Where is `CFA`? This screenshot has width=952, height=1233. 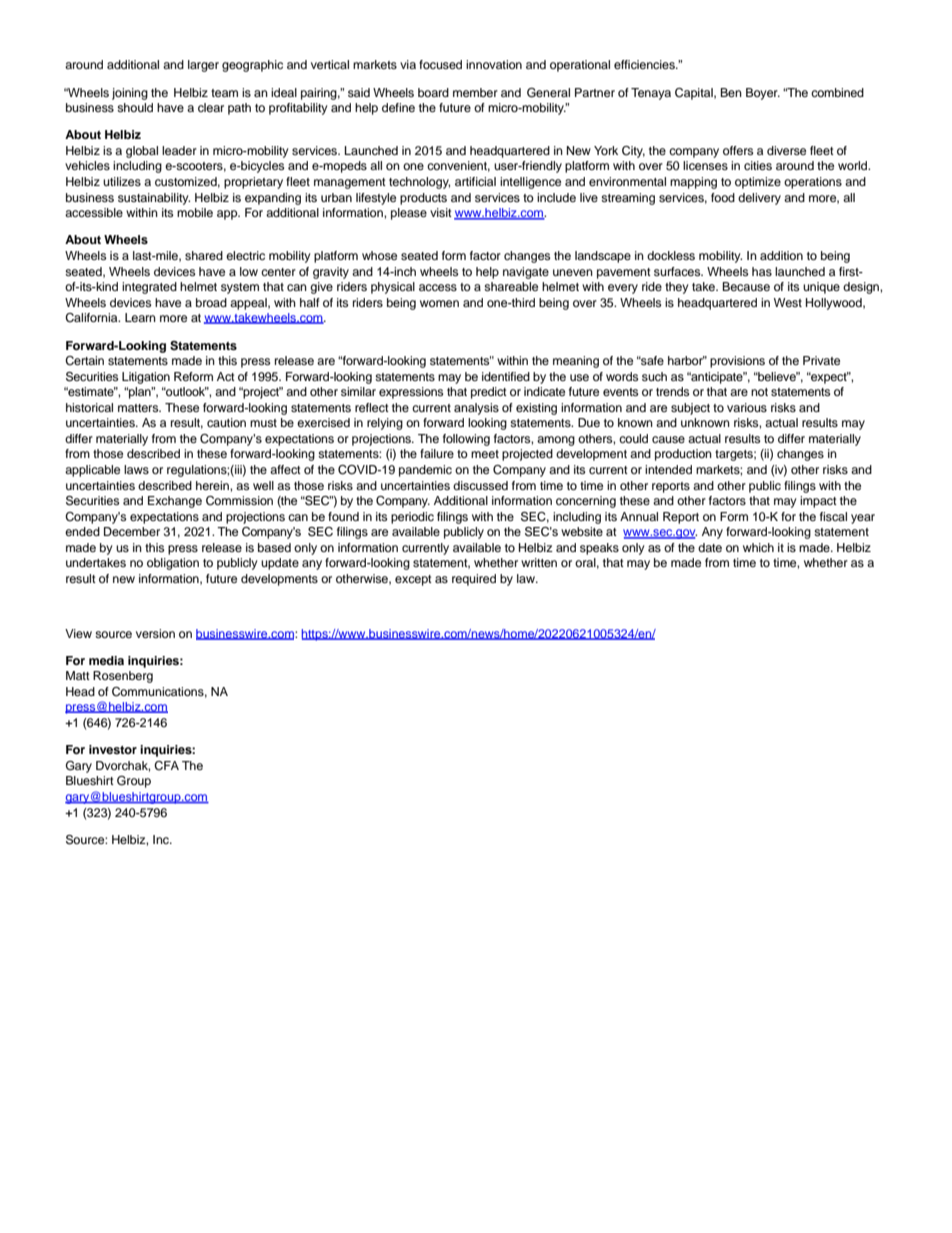
CFA is located at coordinates (166, 766).
